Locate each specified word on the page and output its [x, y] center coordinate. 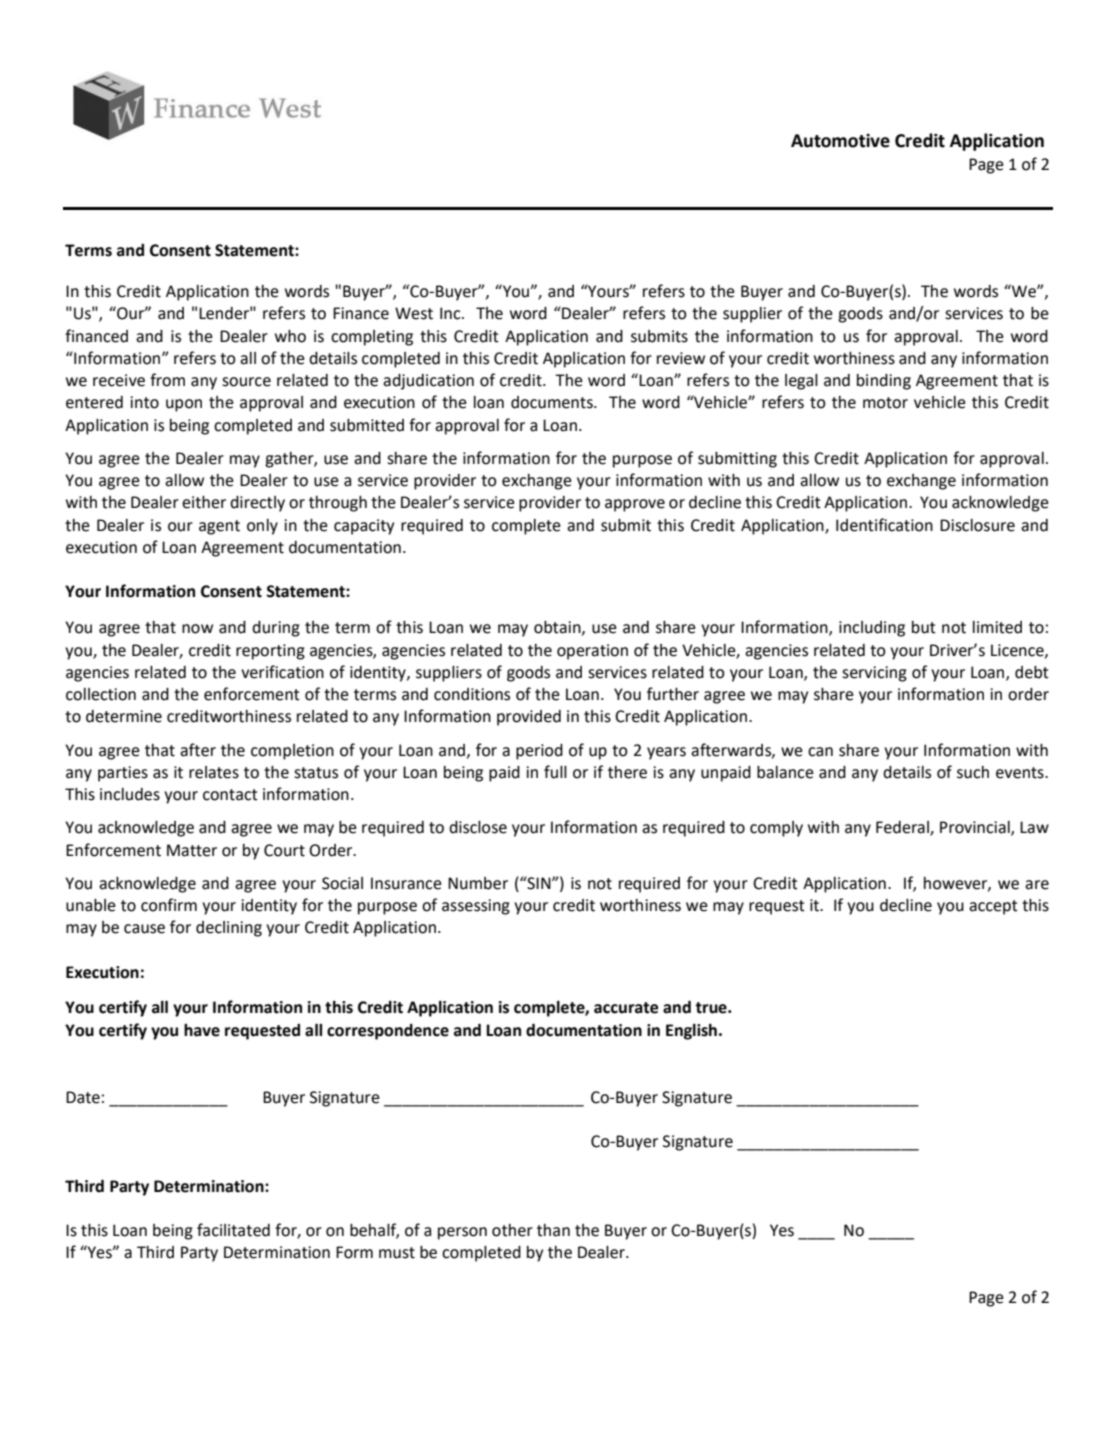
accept [993, 907]
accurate [626, 1008]
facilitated [233, 1230]
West [414, 313]
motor [885, 403]
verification [282, 672]
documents [553, 402]
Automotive [840, 141]
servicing [874, 674]
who [290, 336]
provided [529, 718]
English [691, 1032]
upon [184, 405]
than [553, 1230]
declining [229, 929]
